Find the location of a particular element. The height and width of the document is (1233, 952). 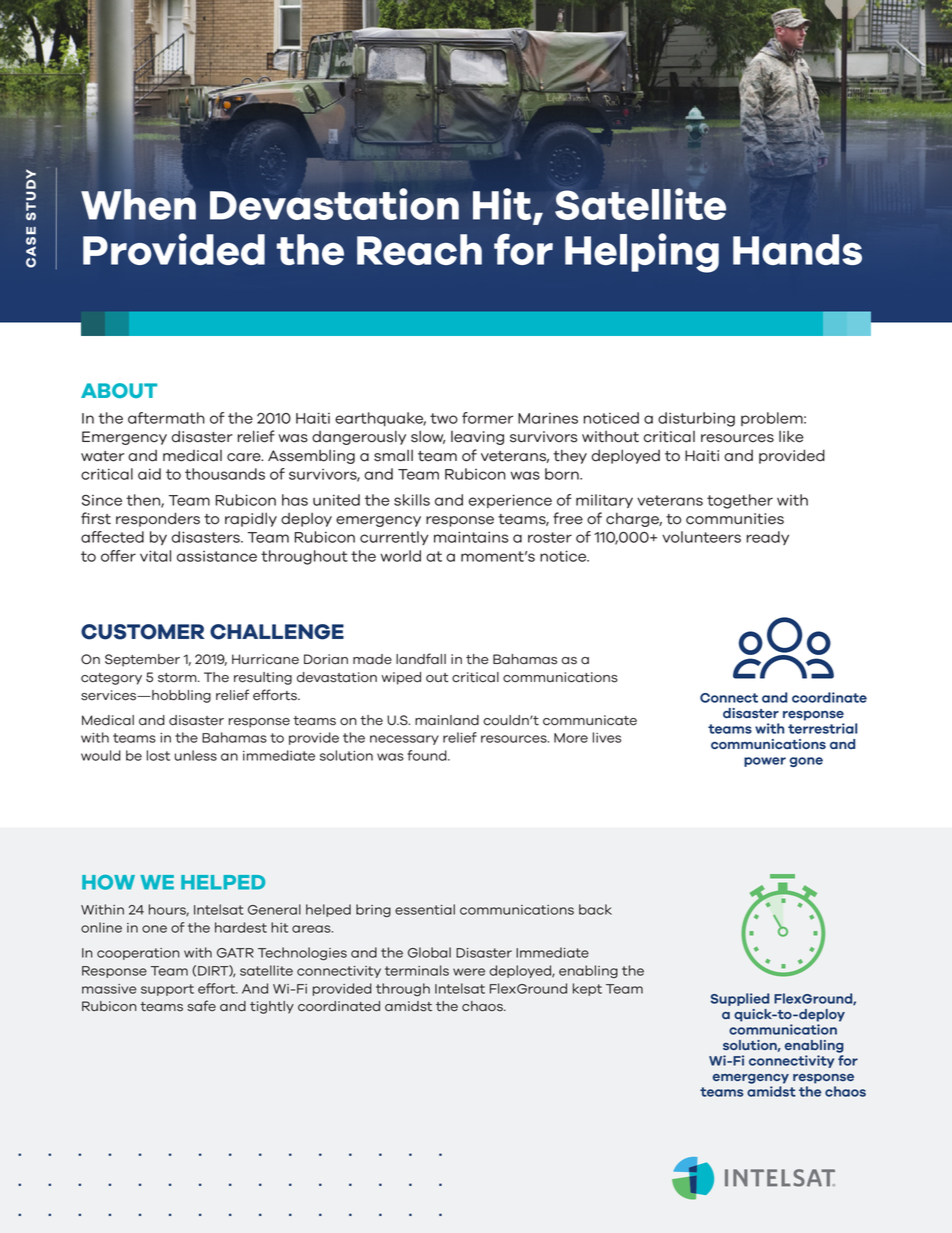

skills is located at coordinates (412, 500).
